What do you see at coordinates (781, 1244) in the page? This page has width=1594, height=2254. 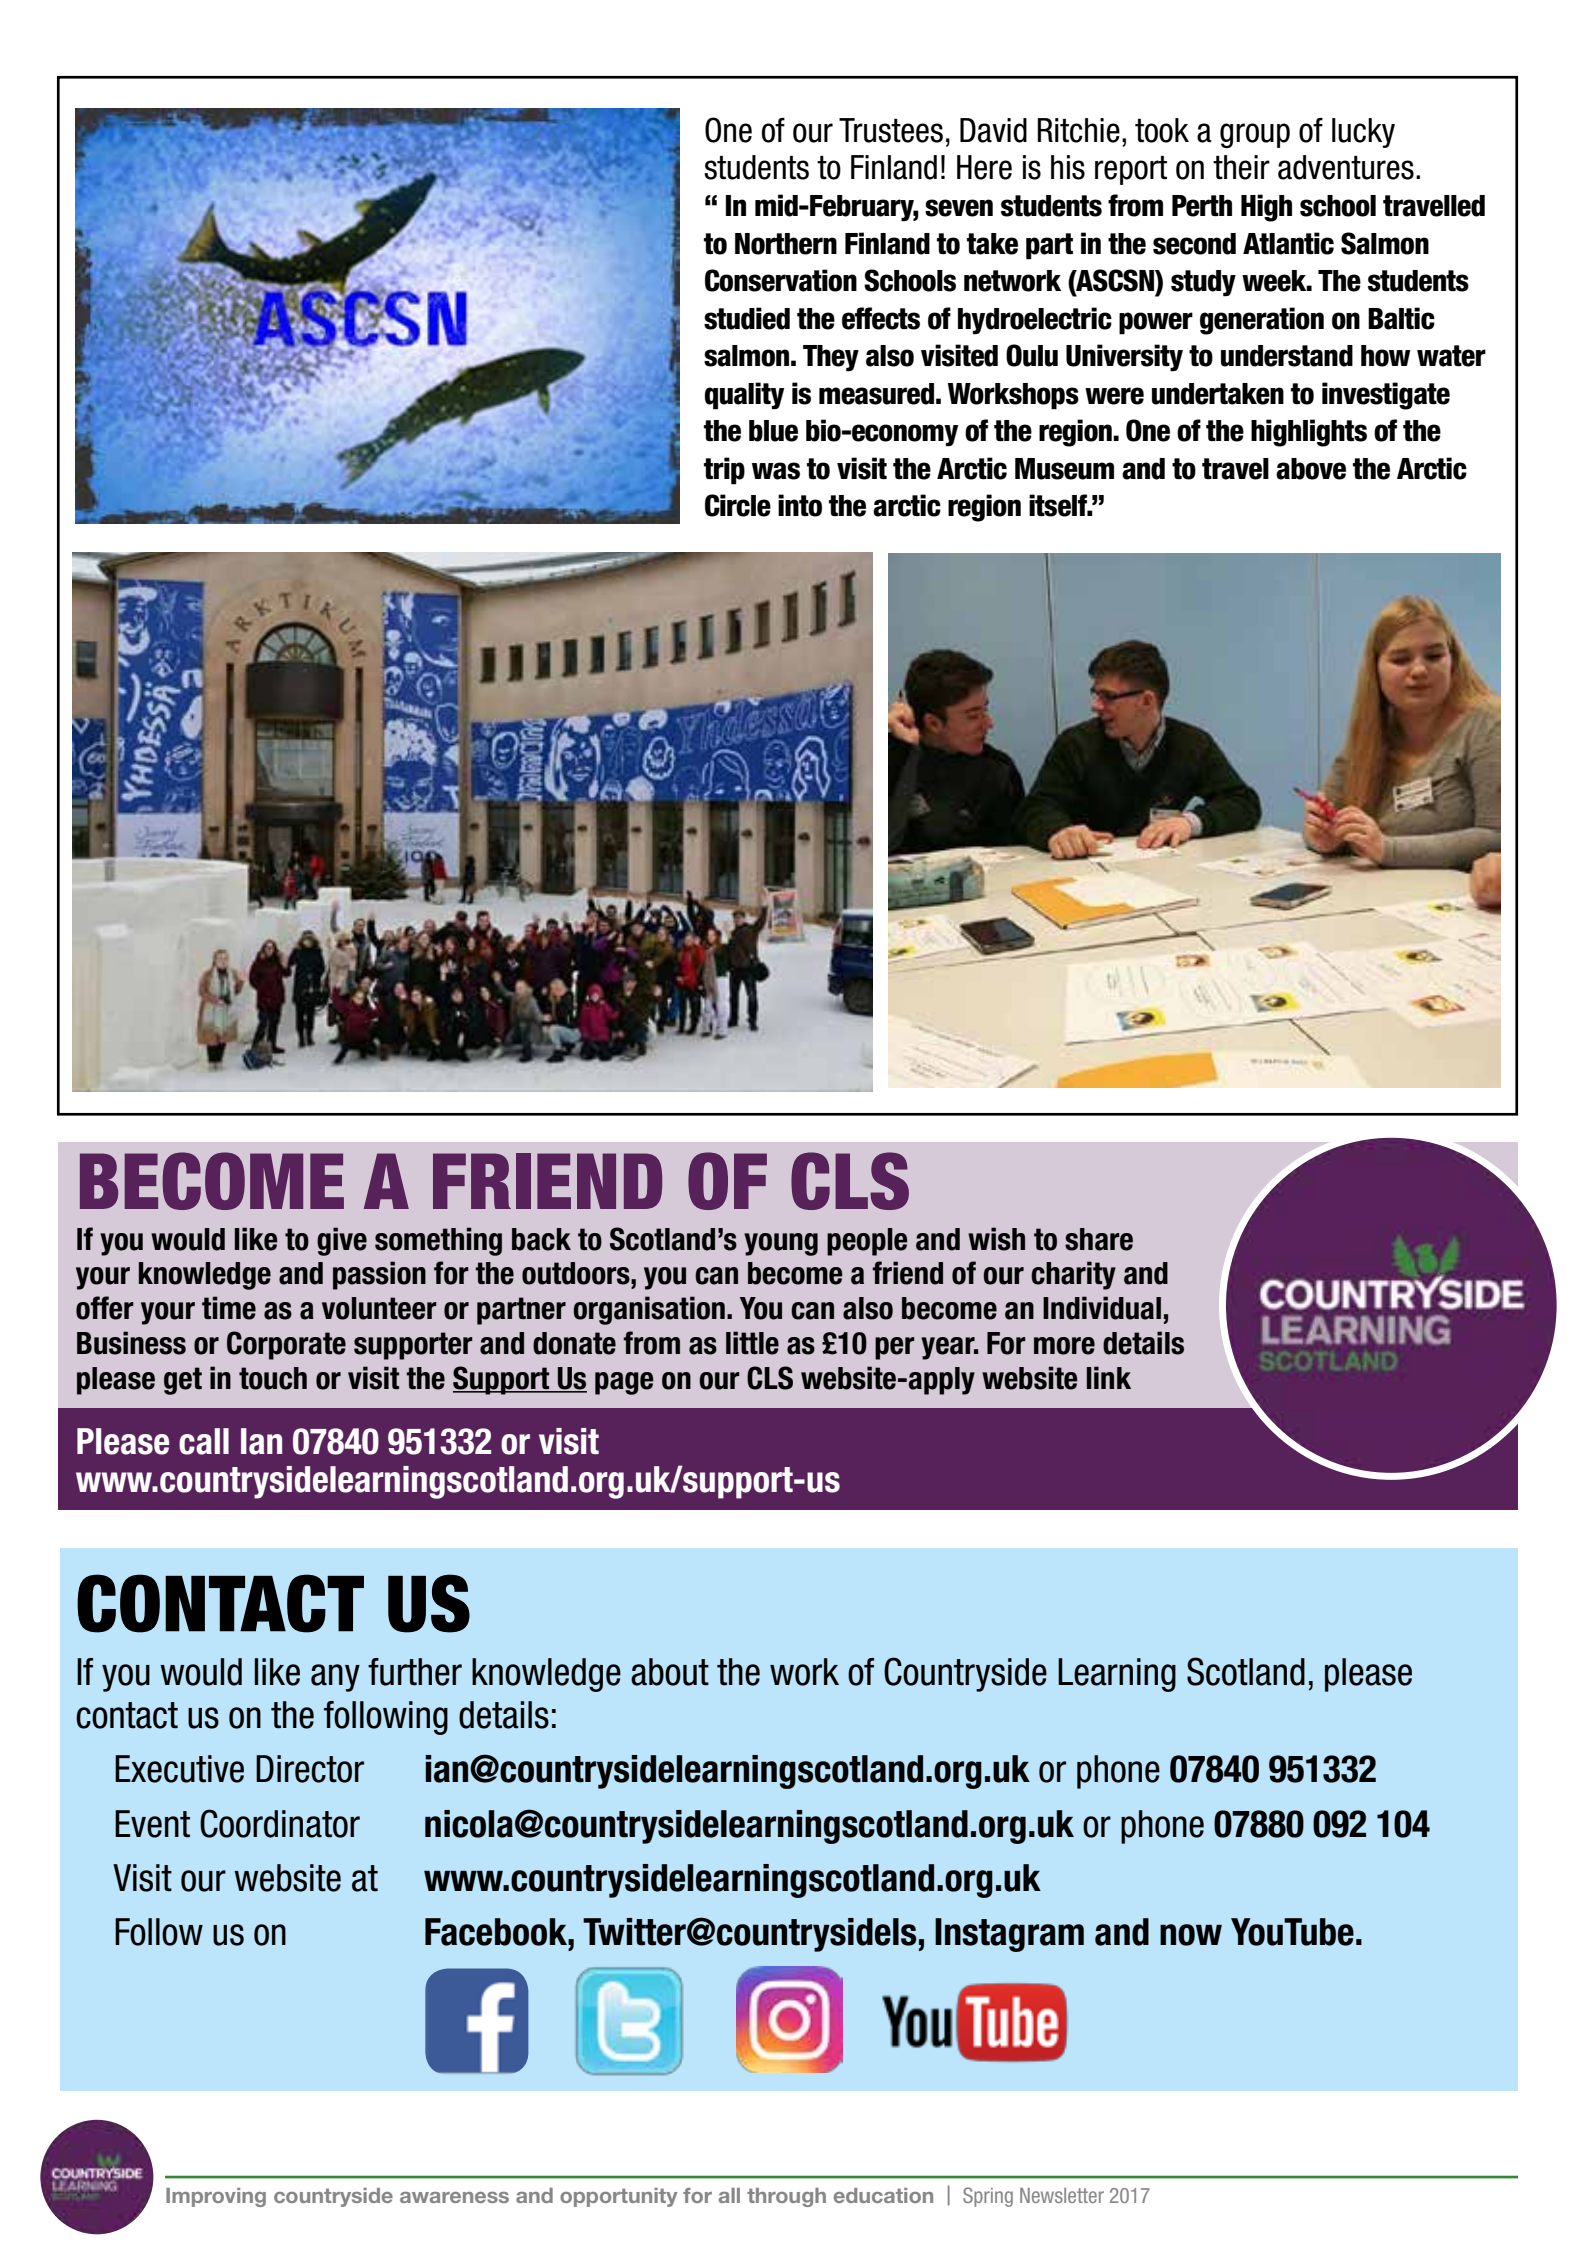 I see `young` at bounding box center [781, 1244].
